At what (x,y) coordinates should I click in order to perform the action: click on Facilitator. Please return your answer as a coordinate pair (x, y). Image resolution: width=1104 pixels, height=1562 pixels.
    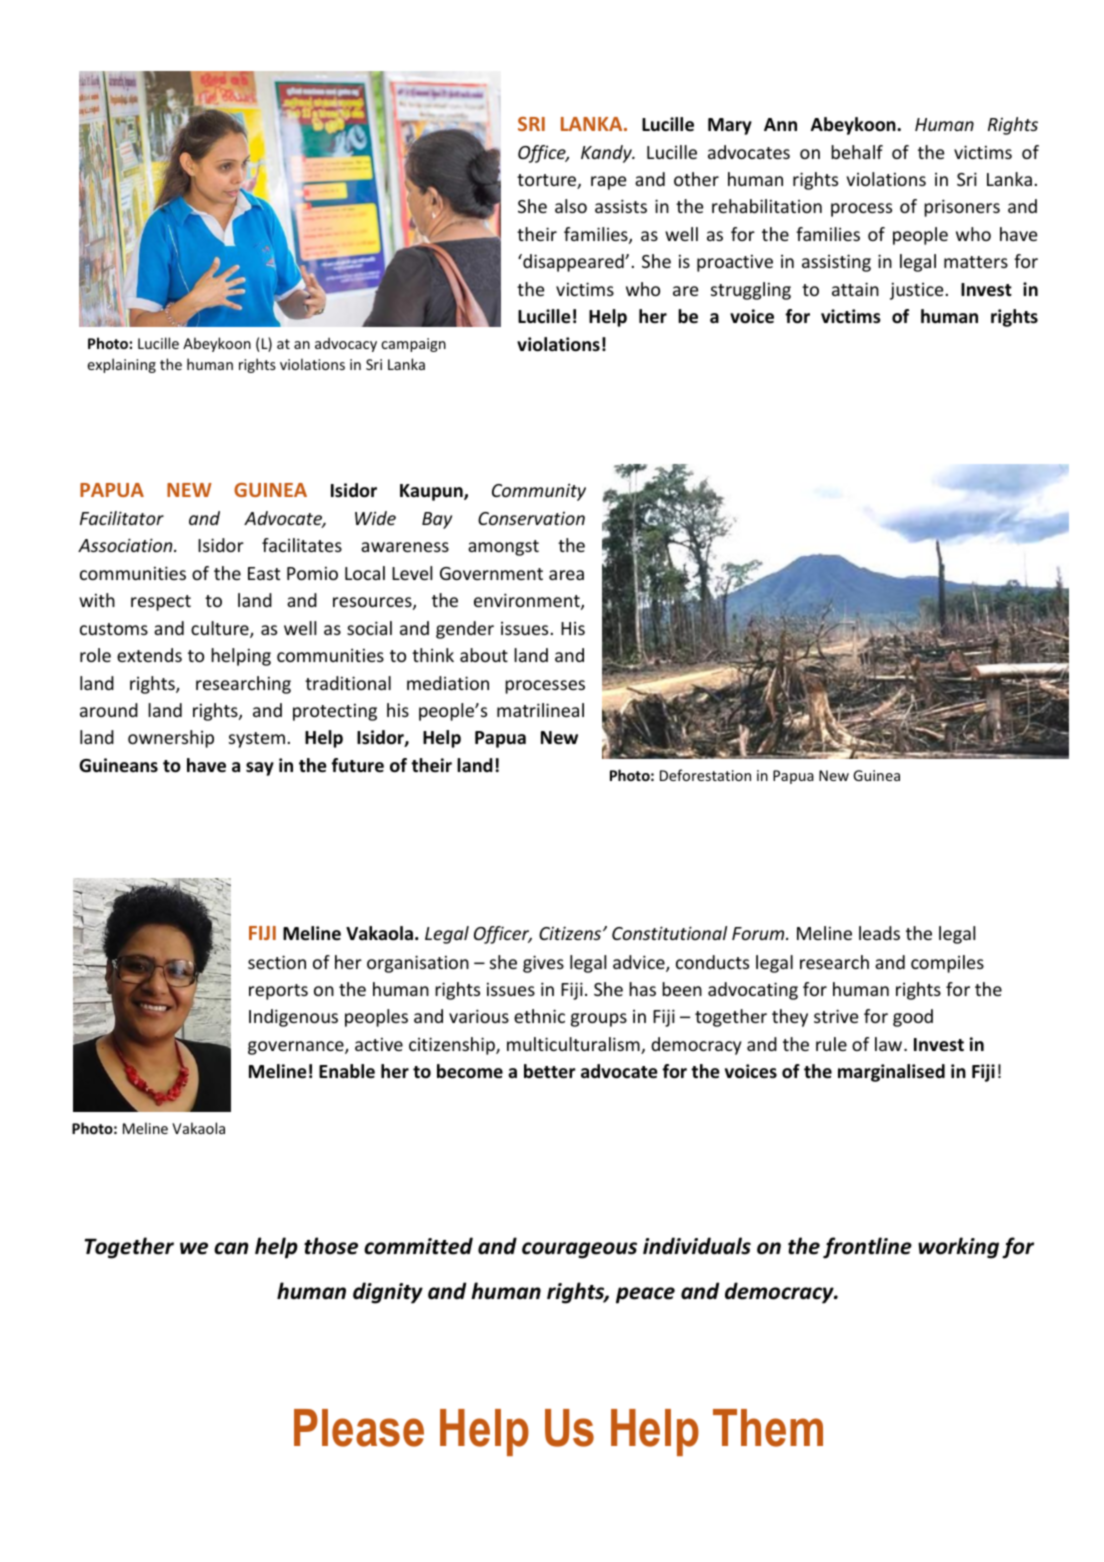
    Looking at the image, I should click on (122, 518).
